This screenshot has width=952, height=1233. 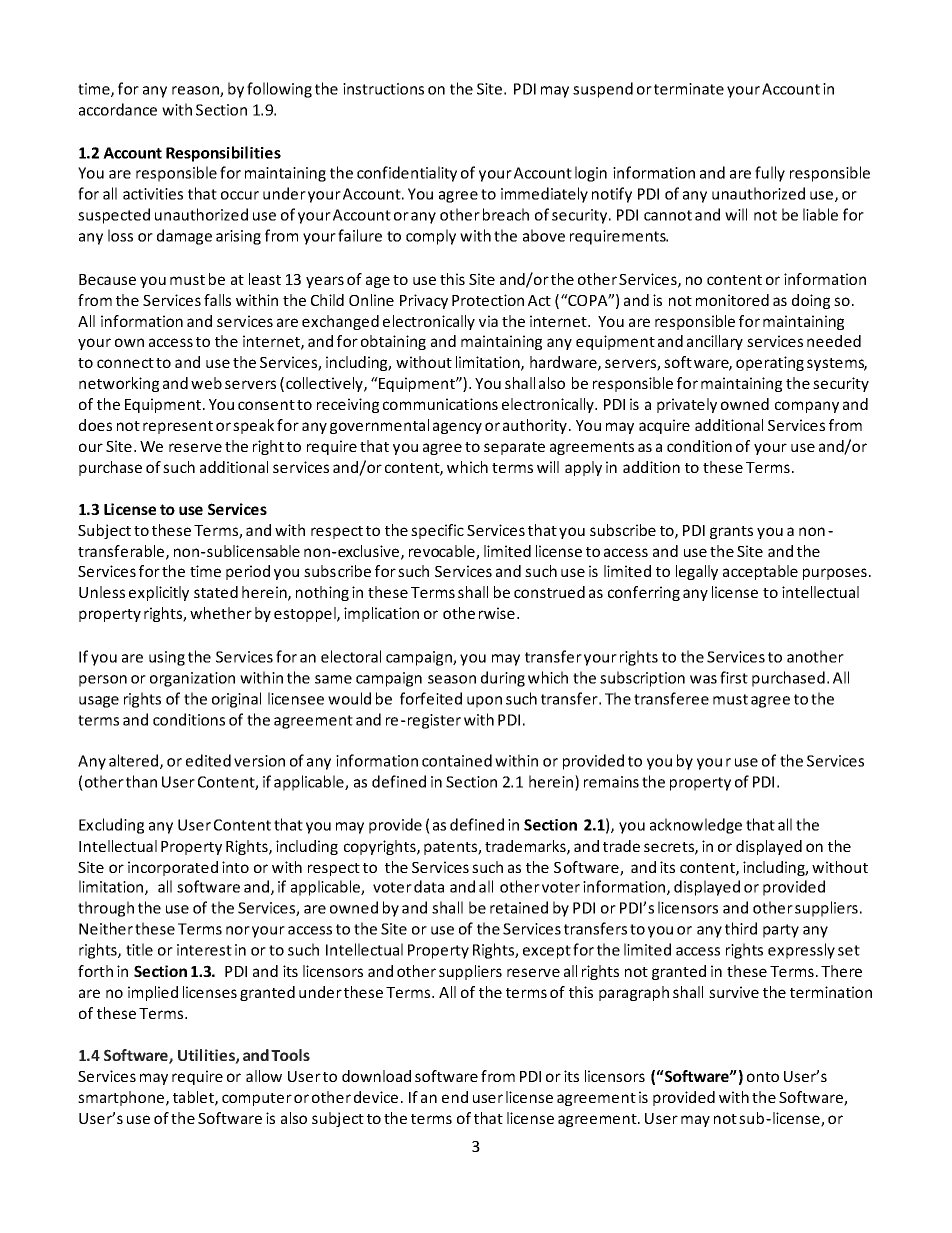 I want to click on contained, so click(x=457, y=760).
